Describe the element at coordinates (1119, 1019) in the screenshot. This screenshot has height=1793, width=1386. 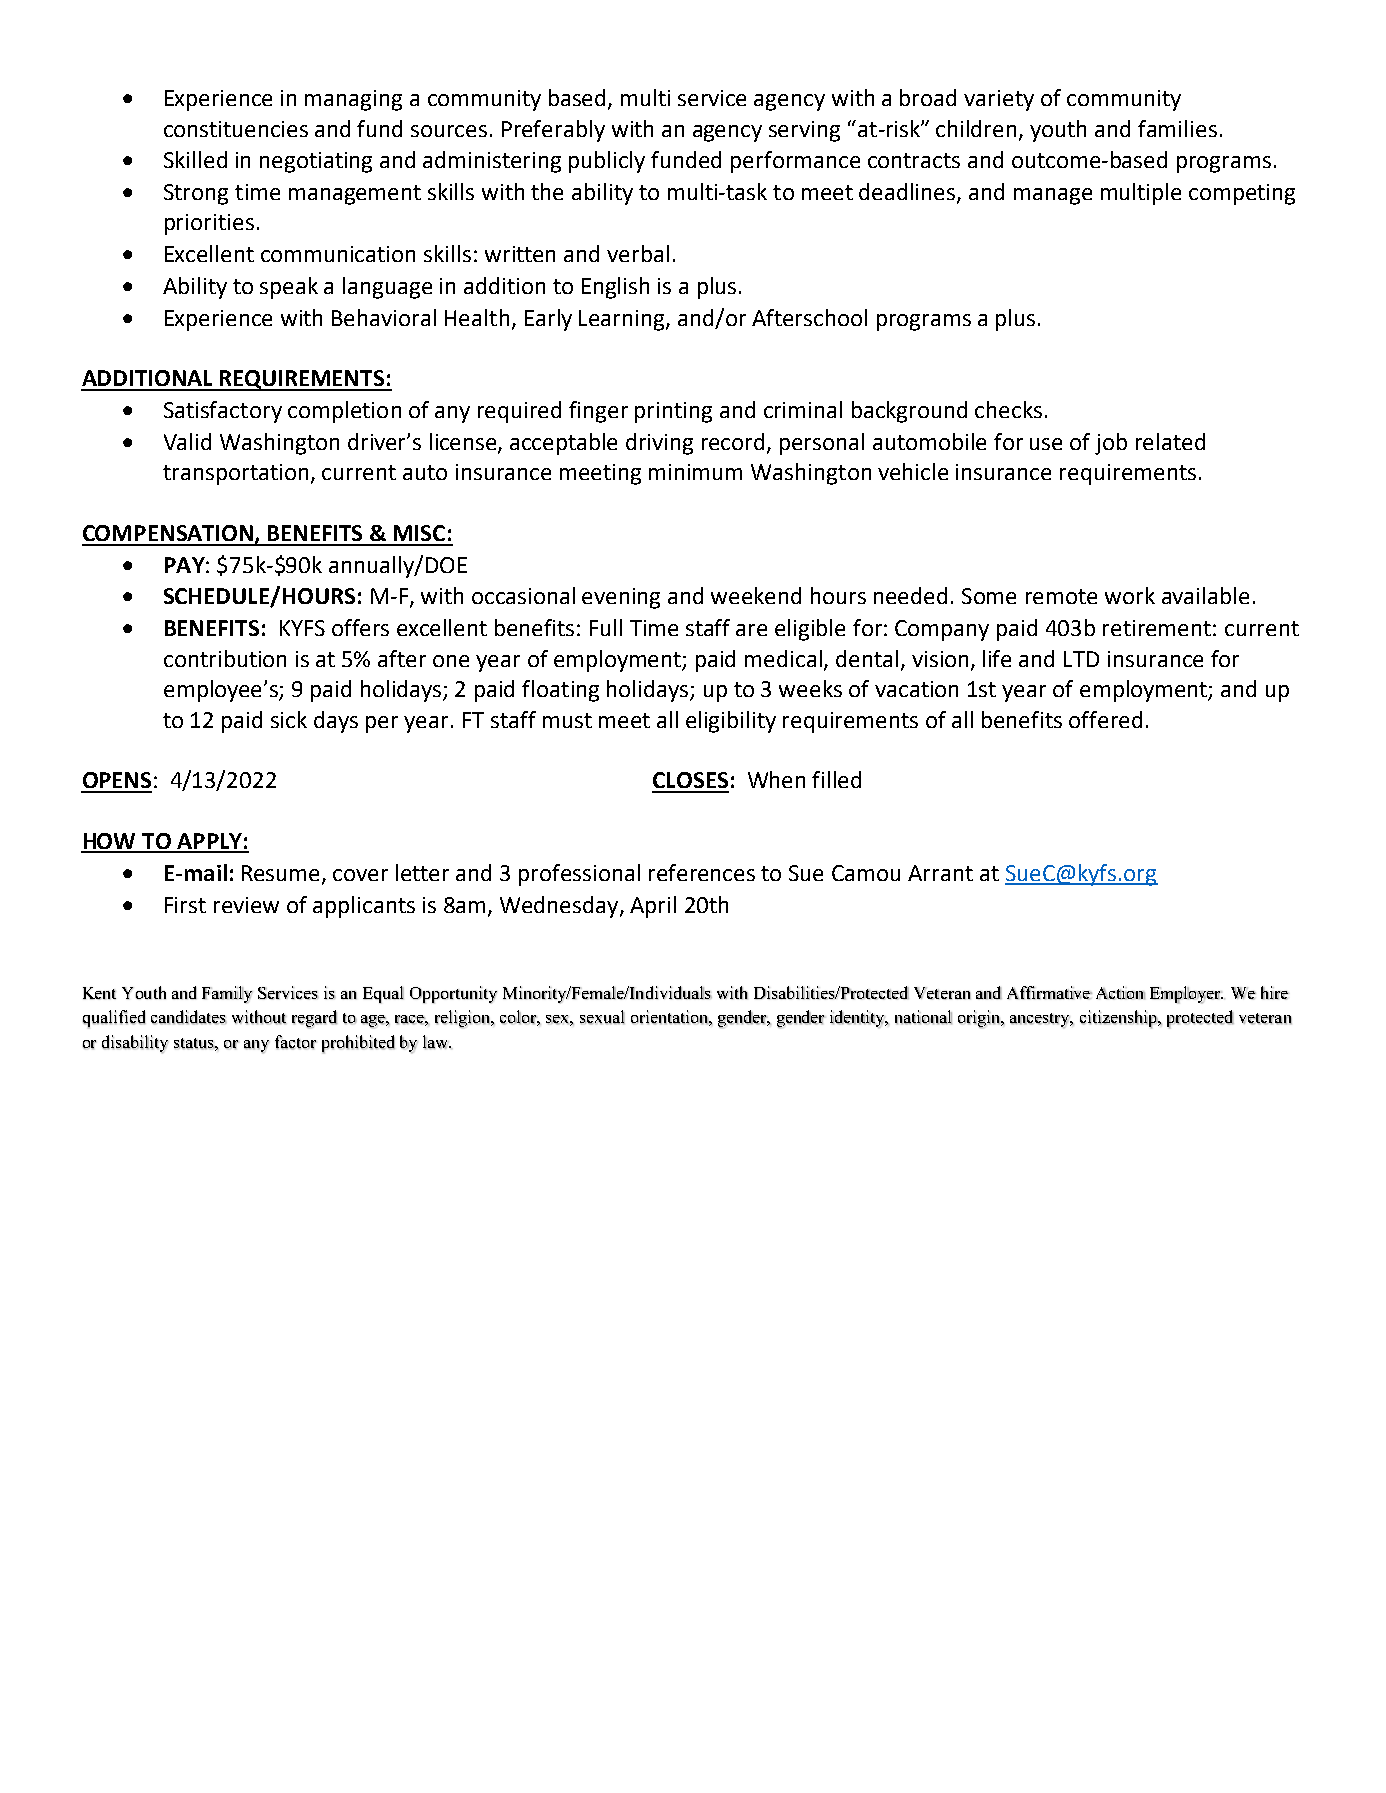
I see `citizenship` at that location.
